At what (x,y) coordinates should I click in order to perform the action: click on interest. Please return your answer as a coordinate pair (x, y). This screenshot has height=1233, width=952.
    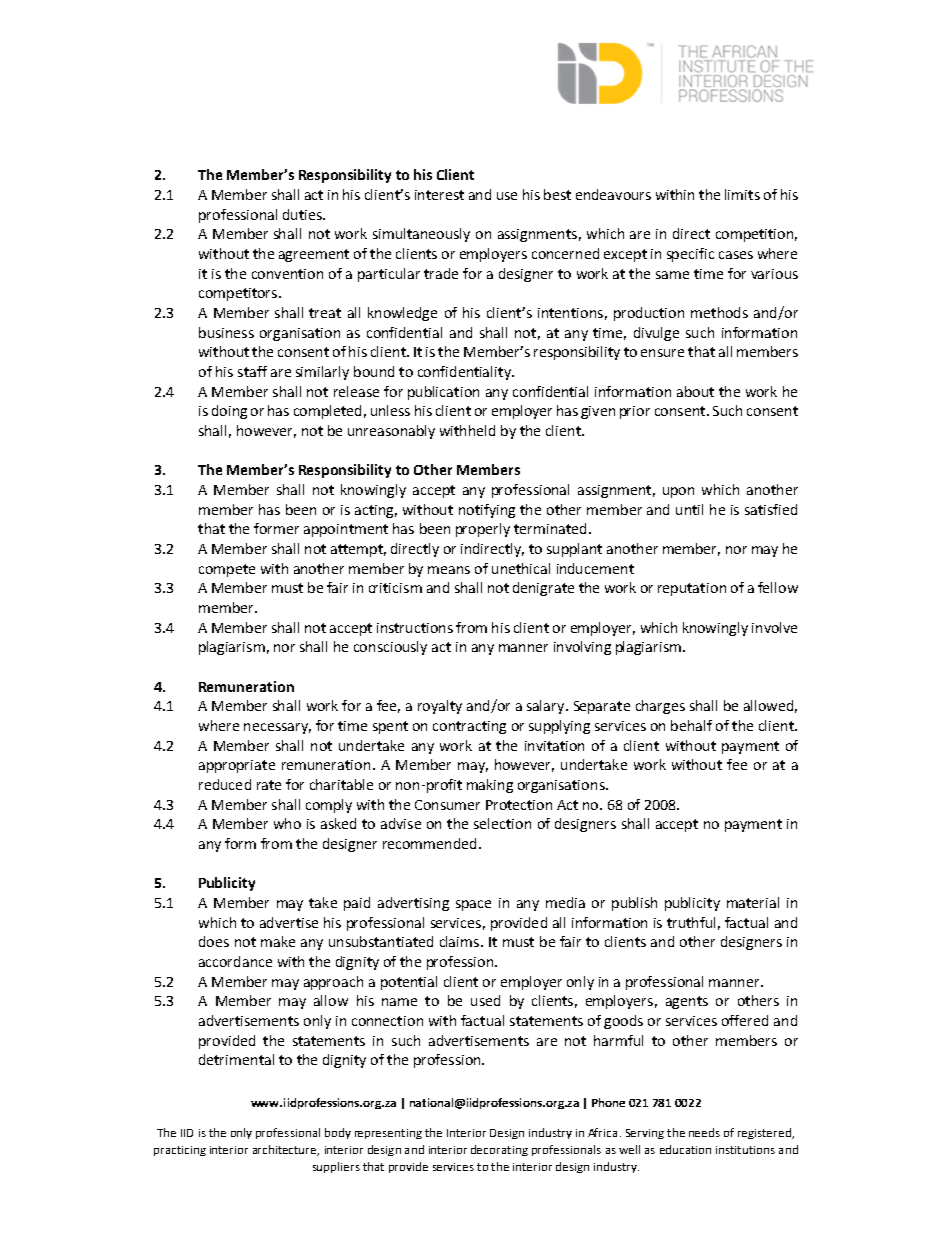
    Looking at the image, I should click on (439, 195).
